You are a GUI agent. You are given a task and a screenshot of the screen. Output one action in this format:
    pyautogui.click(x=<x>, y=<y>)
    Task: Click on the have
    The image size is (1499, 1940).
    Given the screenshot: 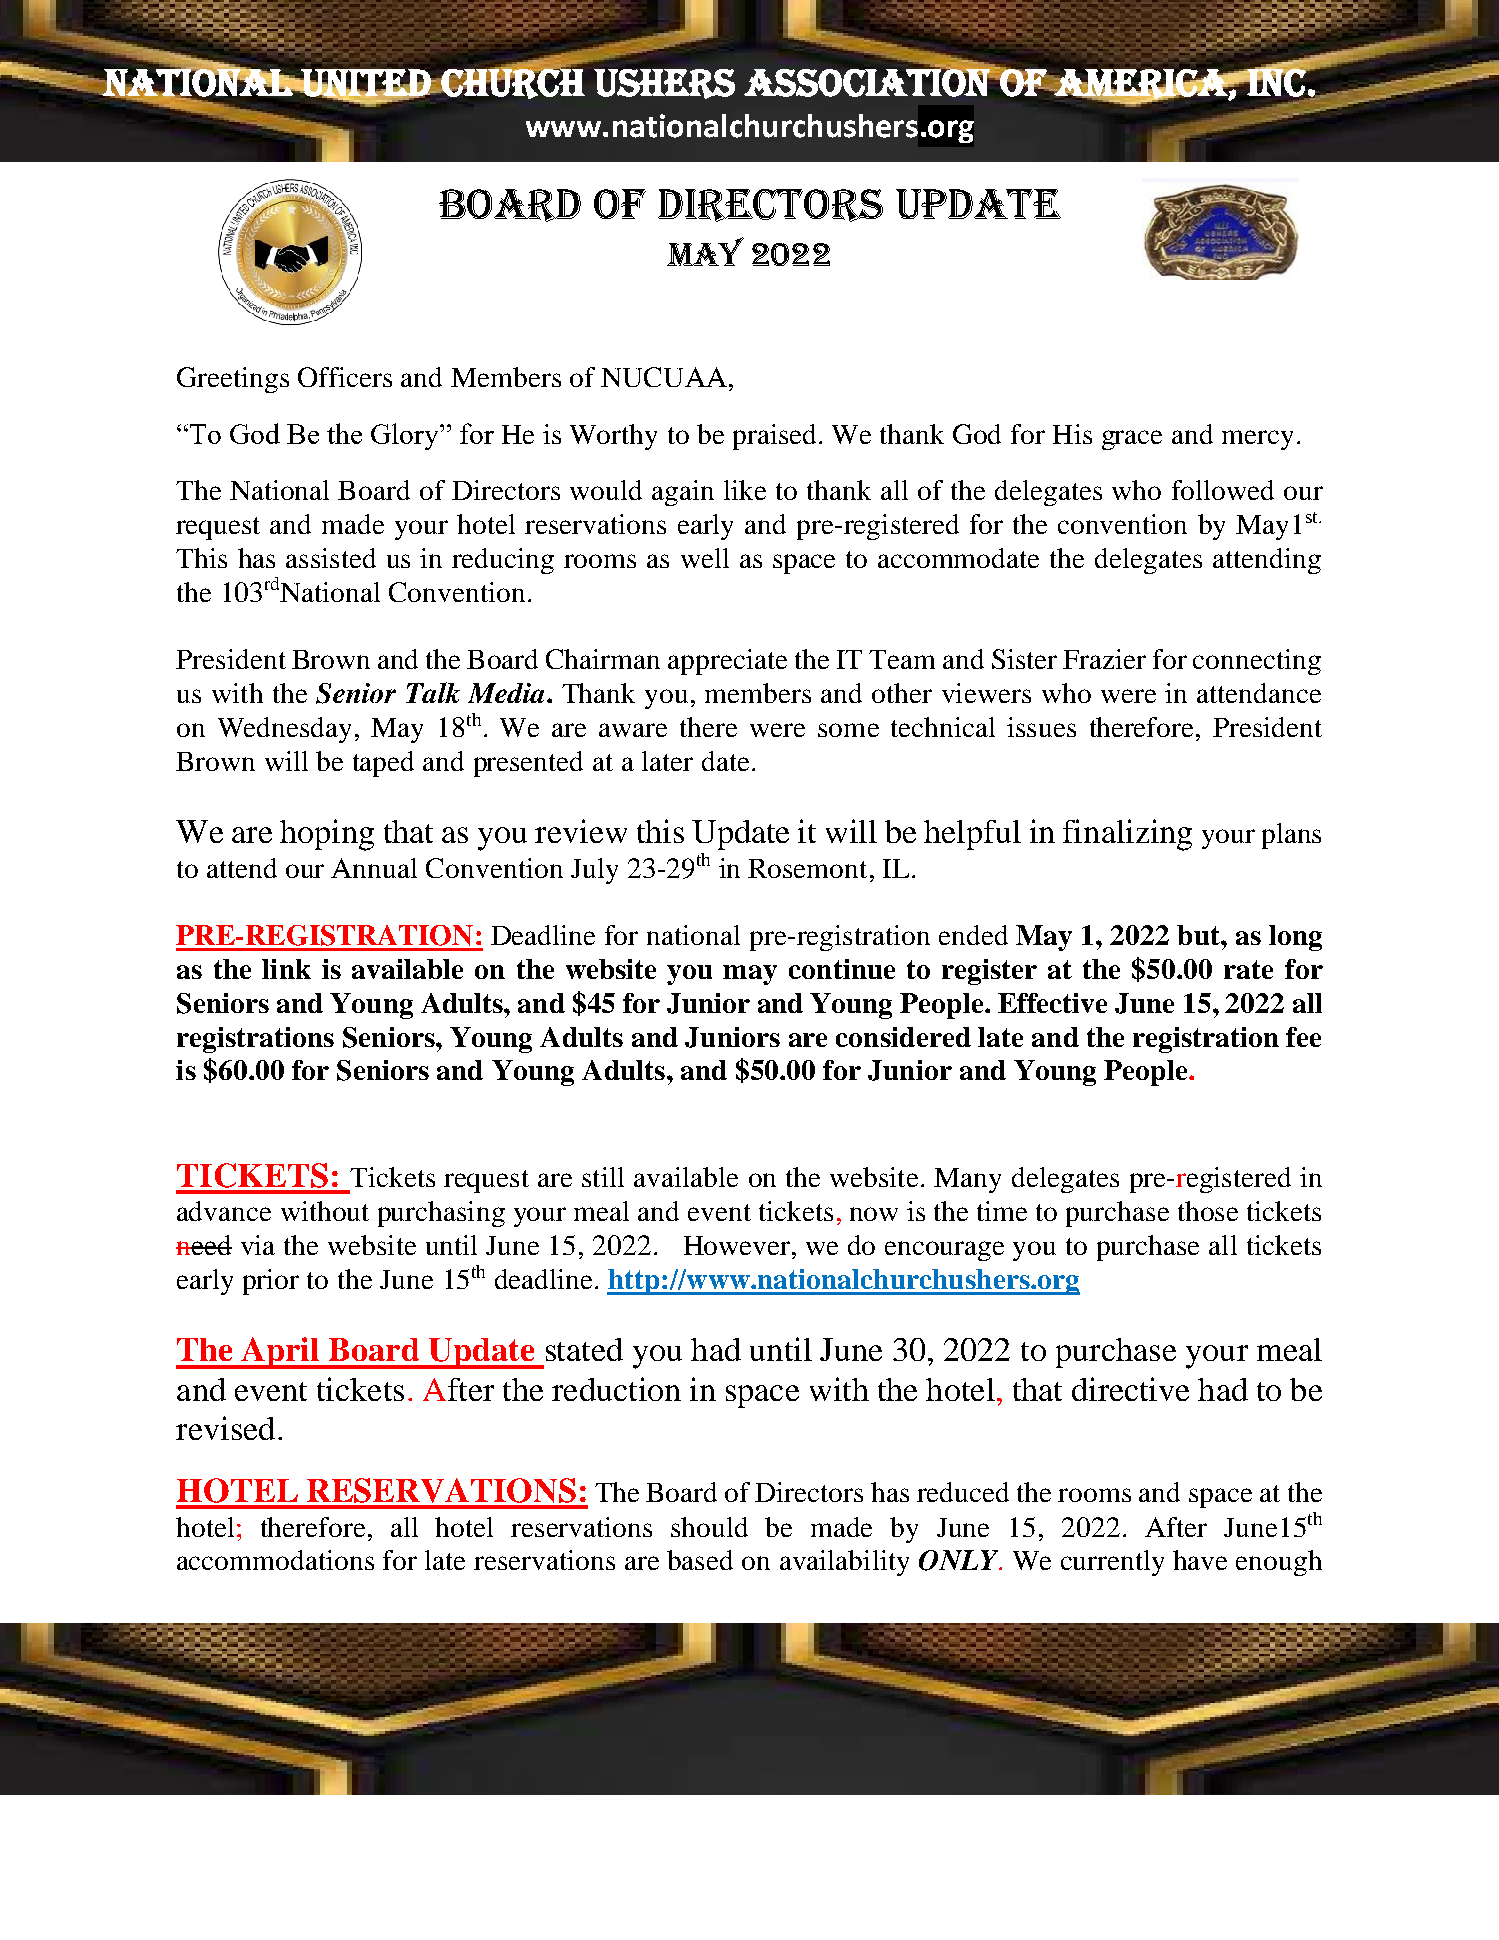 What is the action you would take?
    pyautogui.click(x=1200, y=1560)
